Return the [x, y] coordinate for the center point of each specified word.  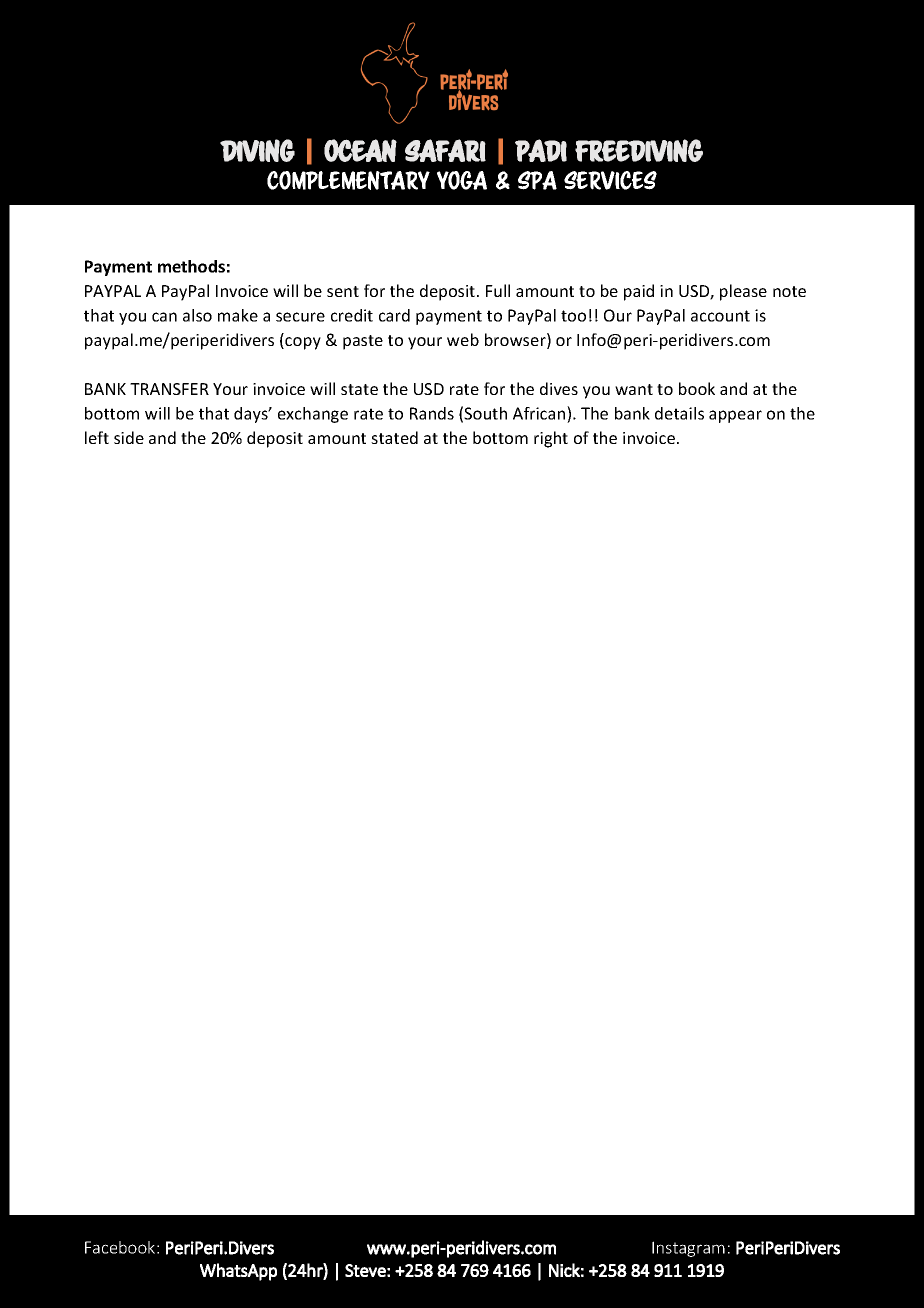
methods [191, 266]
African [540, 413]
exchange [313, 415]
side [129, 437]
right [551, 439]
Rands [432, 413]
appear [735, 416]
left [97, 437]
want [634, 389]
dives [559, 388]
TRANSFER [169, 389]
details [679, 413]
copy [302, 343]
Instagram [688, 1249]
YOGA [462, 180]
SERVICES [610, 180]
